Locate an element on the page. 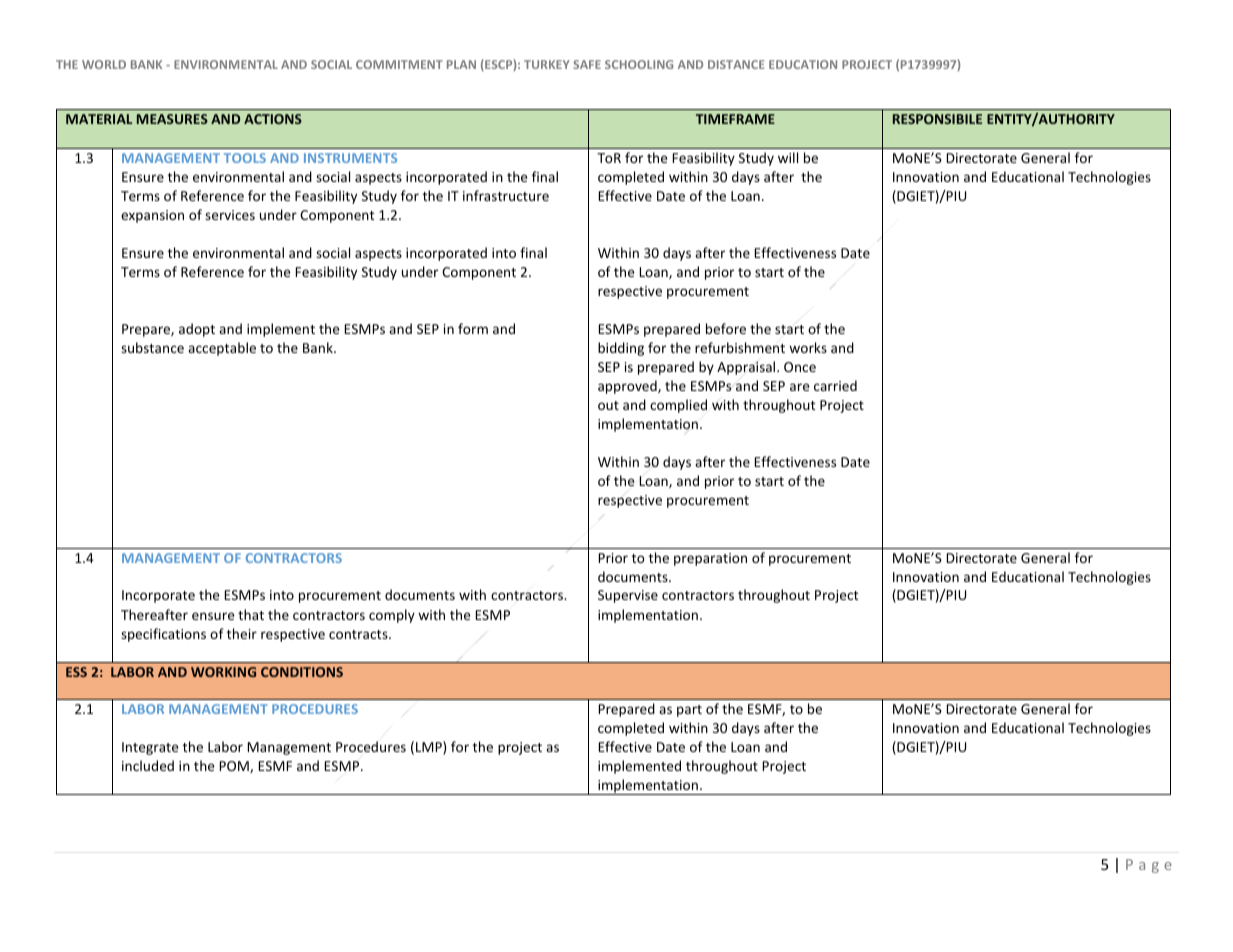 The height and width of the page is (952, 1233). PLAN is located at coordinates (461, 64).
